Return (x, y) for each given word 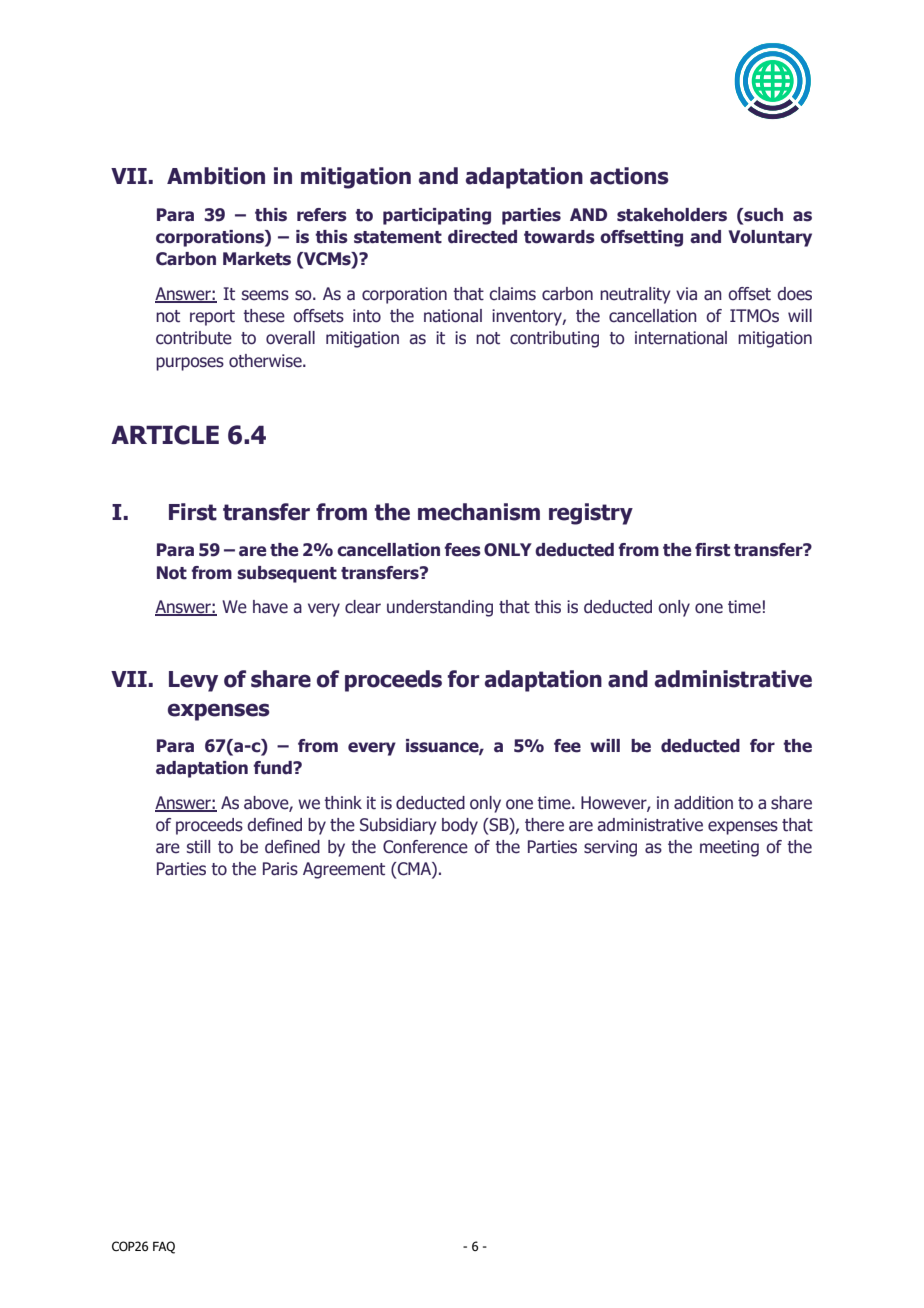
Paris (280, 869)
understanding (440, 608)
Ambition (216, 176)
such (762, 215)
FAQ (164, 1247)
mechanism (479, 512)
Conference (425, 847)
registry (591, 514)
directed (482, 237)
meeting (729, 848)
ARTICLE (165, 435)
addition (703, 803)
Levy (193, 681)
